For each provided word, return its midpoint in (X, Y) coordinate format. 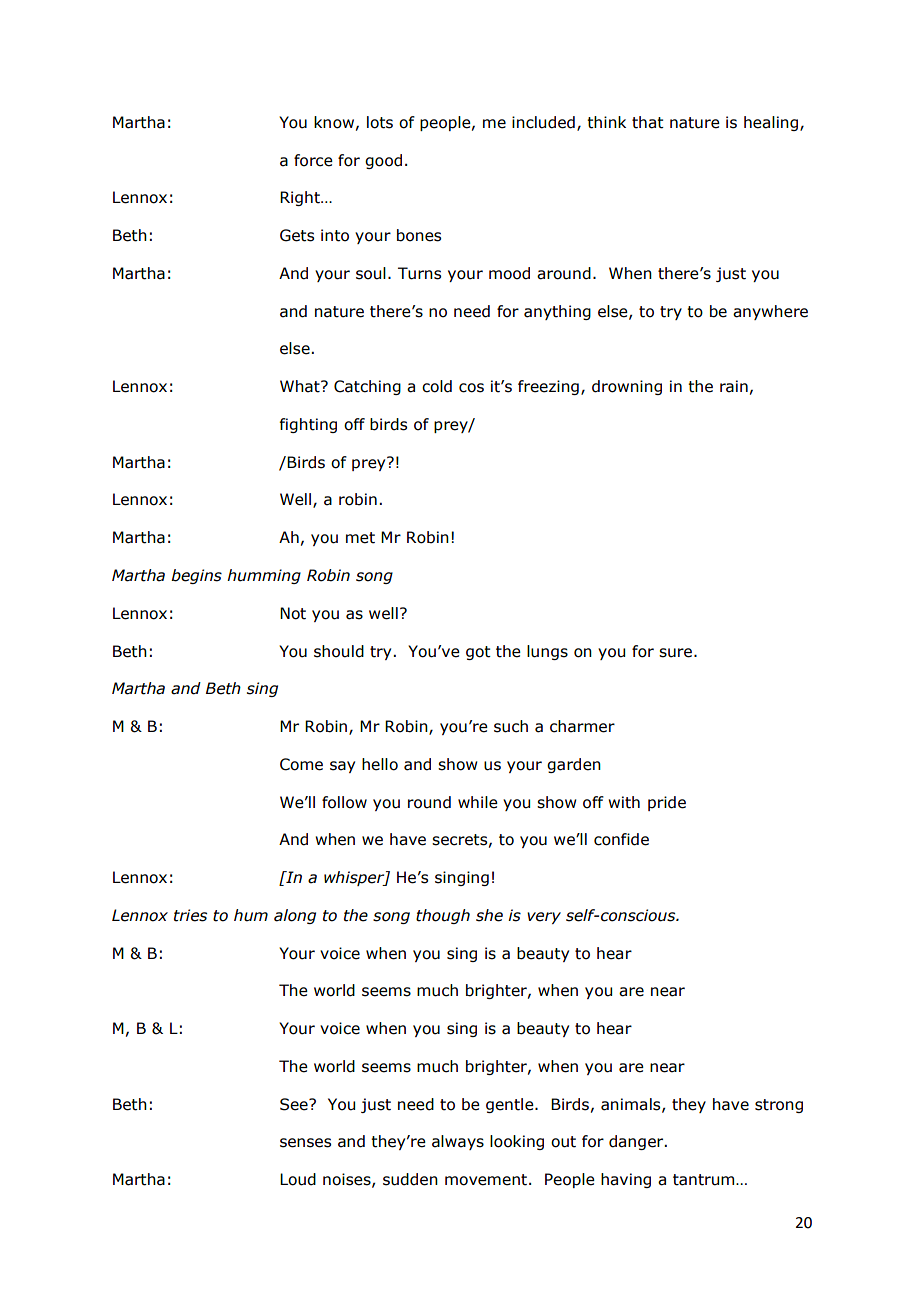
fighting (308, 425)
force (313, 160)
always (458, 1142)
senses (305, 1143)
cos (471, 388)
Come (301, 764)
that (648, 122)
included (543, 122)
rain (734, 386)
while (478, 802)
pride (667, 803)
